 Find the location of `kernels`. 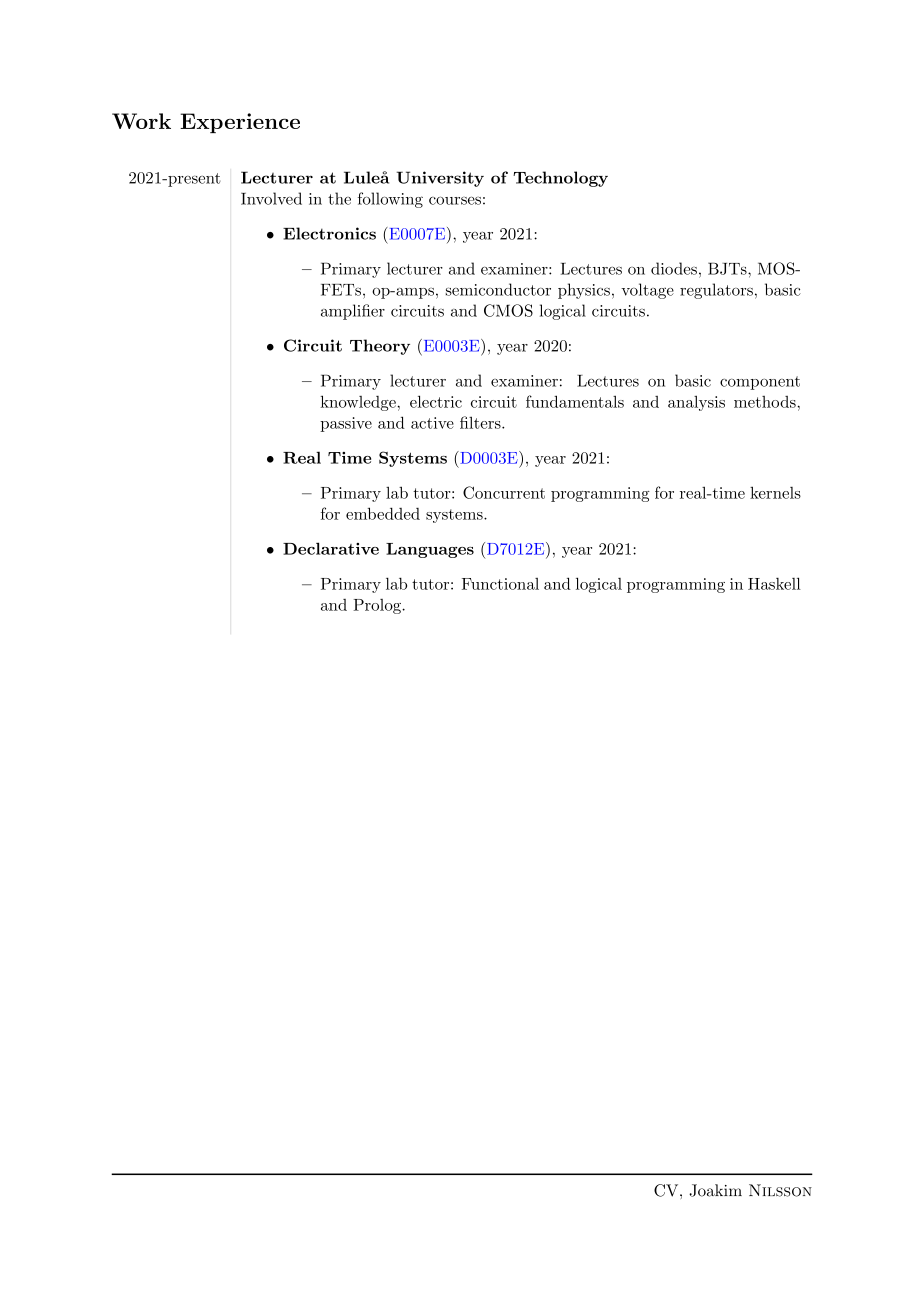

kernels is located at coordinates (775, 492).
